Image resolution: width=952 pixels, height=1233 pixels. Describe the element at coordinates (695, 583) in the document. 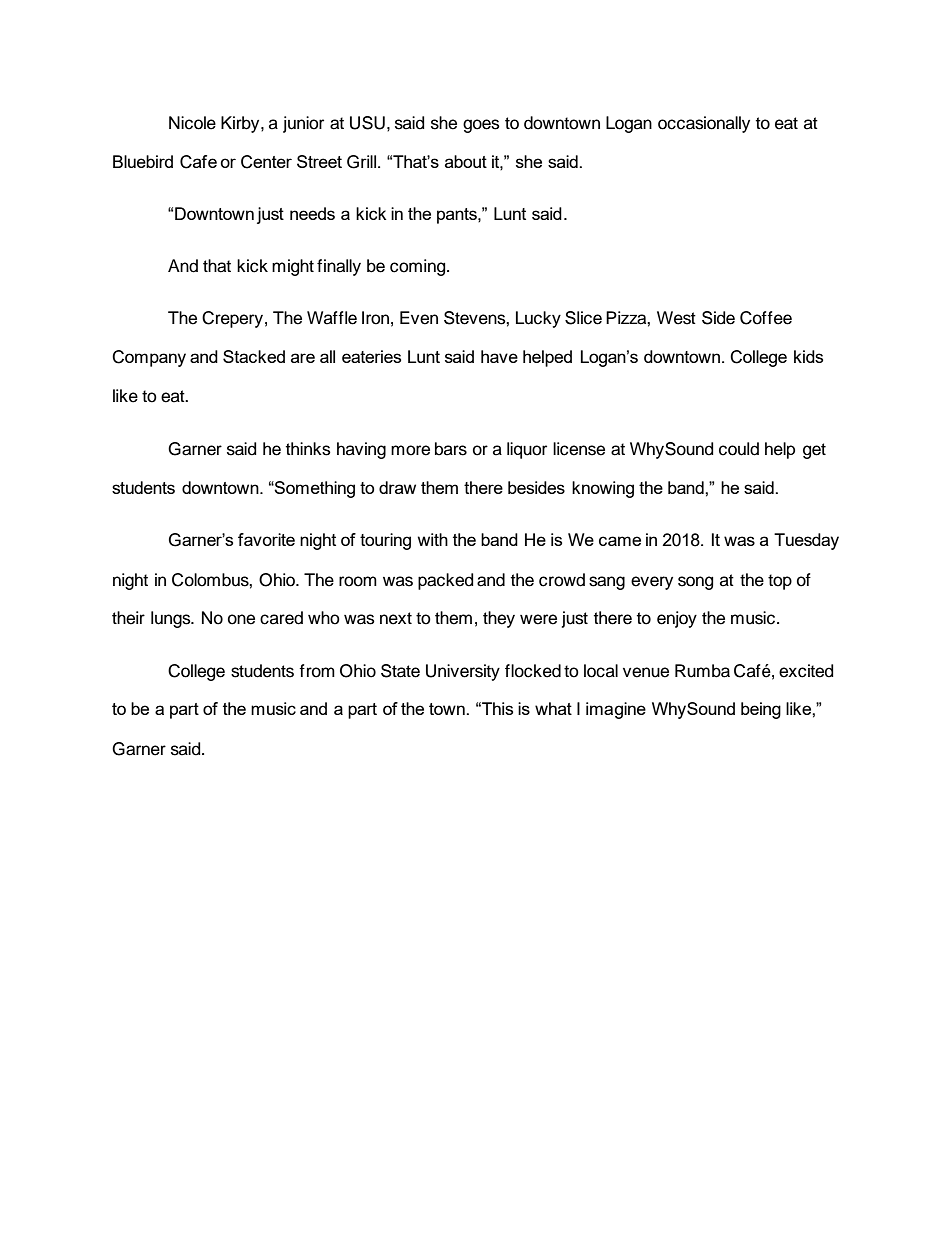

I see `song` at that location.
